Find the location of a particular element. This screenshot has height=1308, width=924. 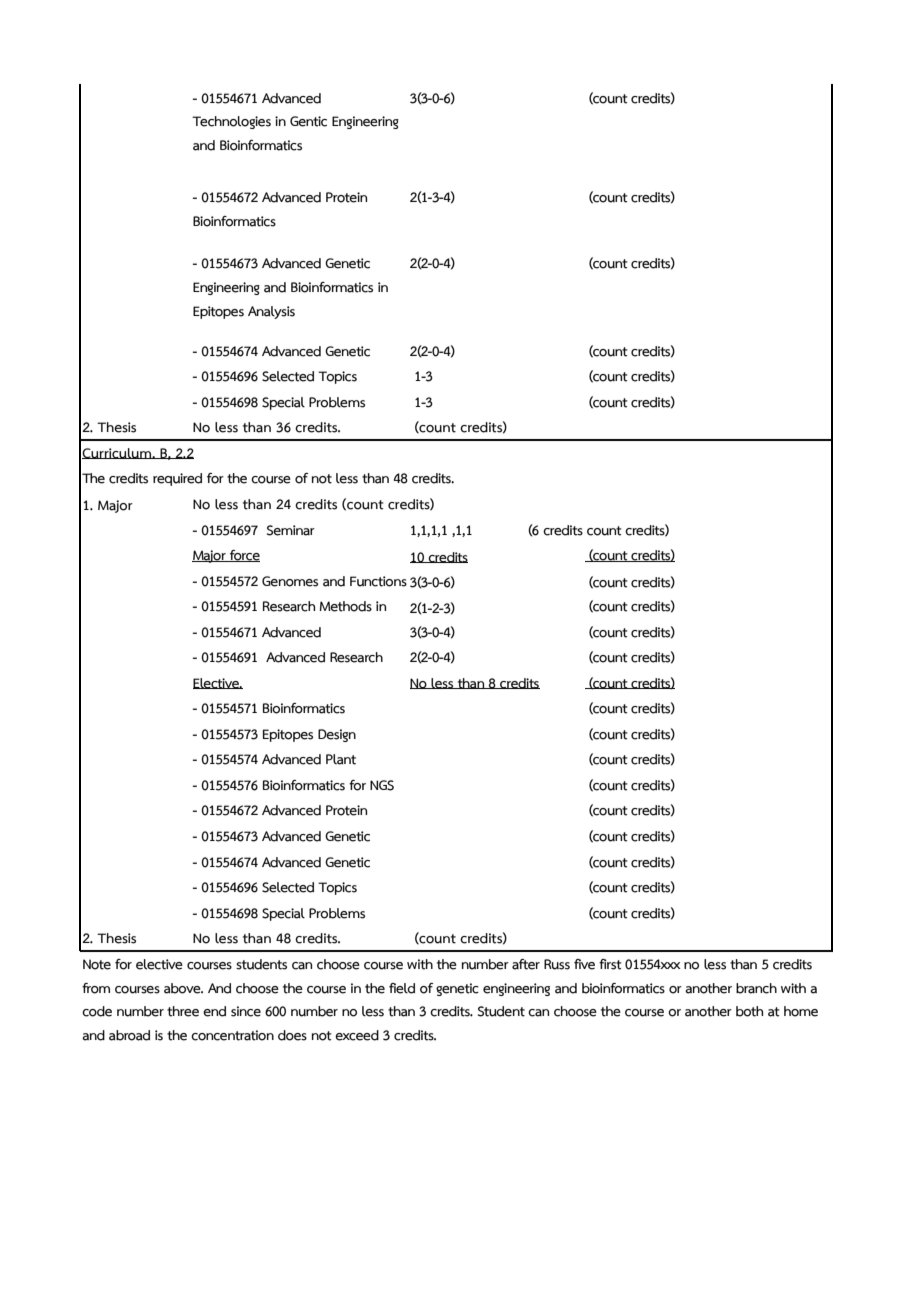

Plant is located at coordinates (341, 759).
